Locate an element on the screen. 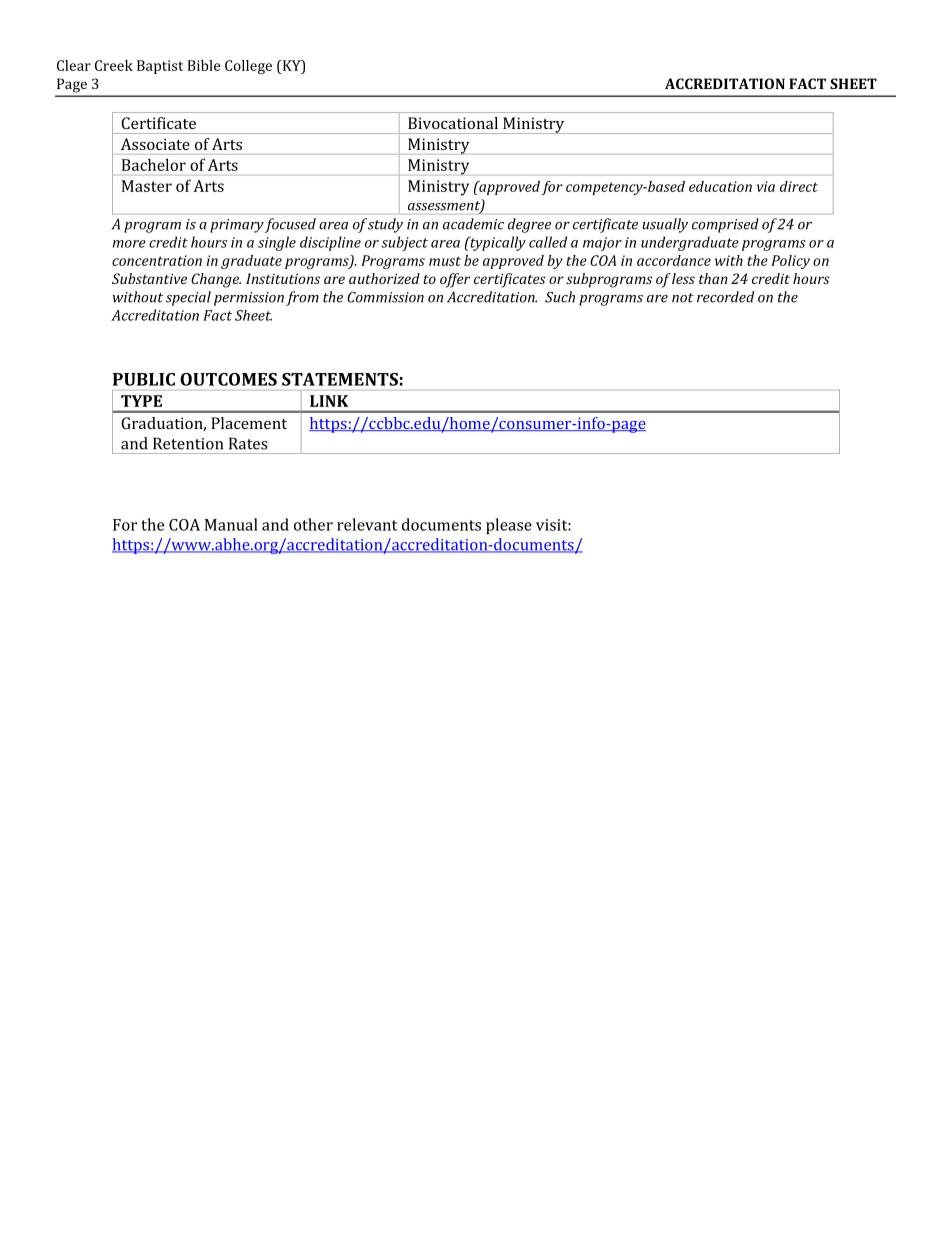 This screenshot has width=952, height=1233. special is located at coordinates (188, 298).
